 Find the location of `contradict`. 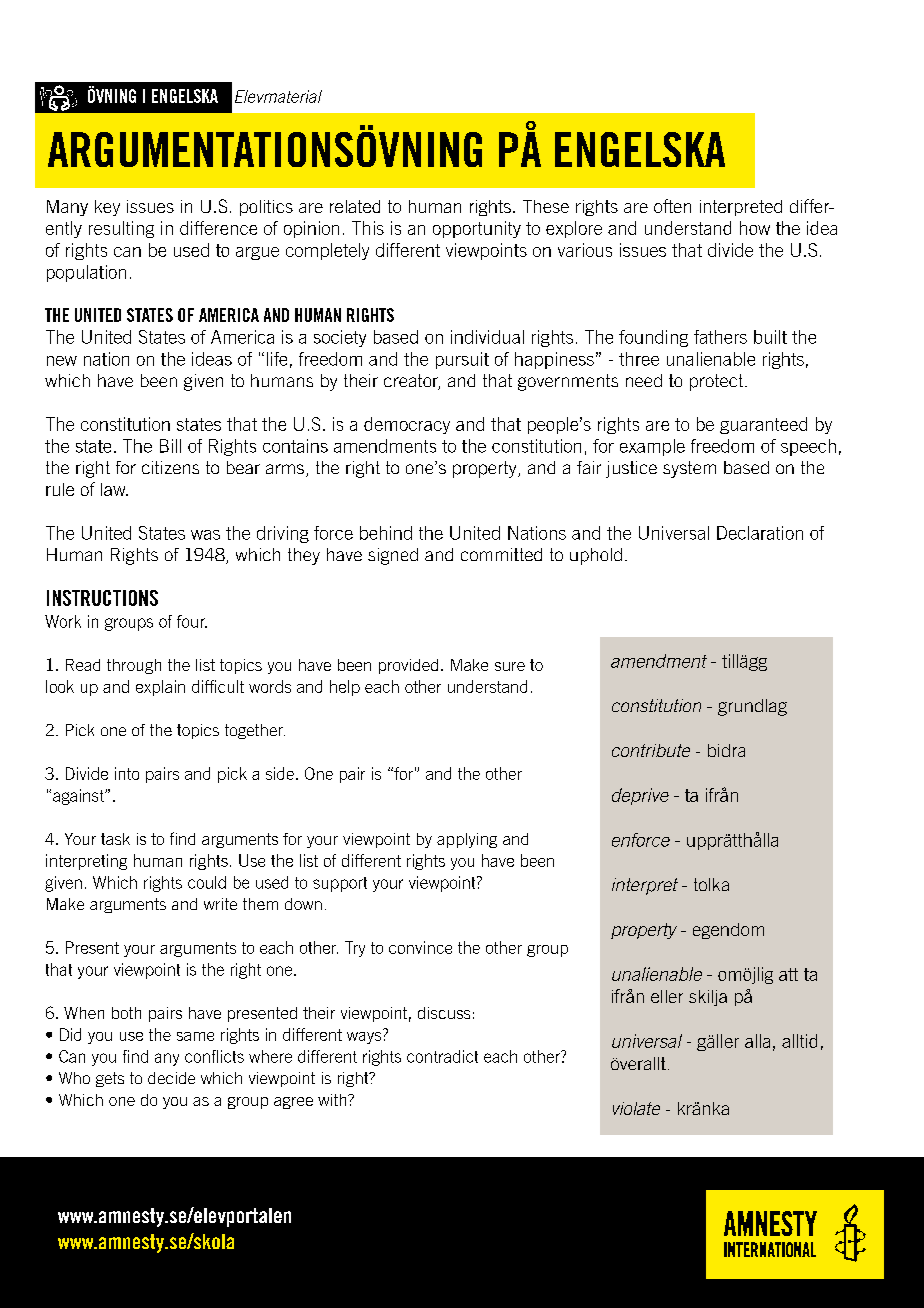

contradict is located at coordinates (442, 1056).
